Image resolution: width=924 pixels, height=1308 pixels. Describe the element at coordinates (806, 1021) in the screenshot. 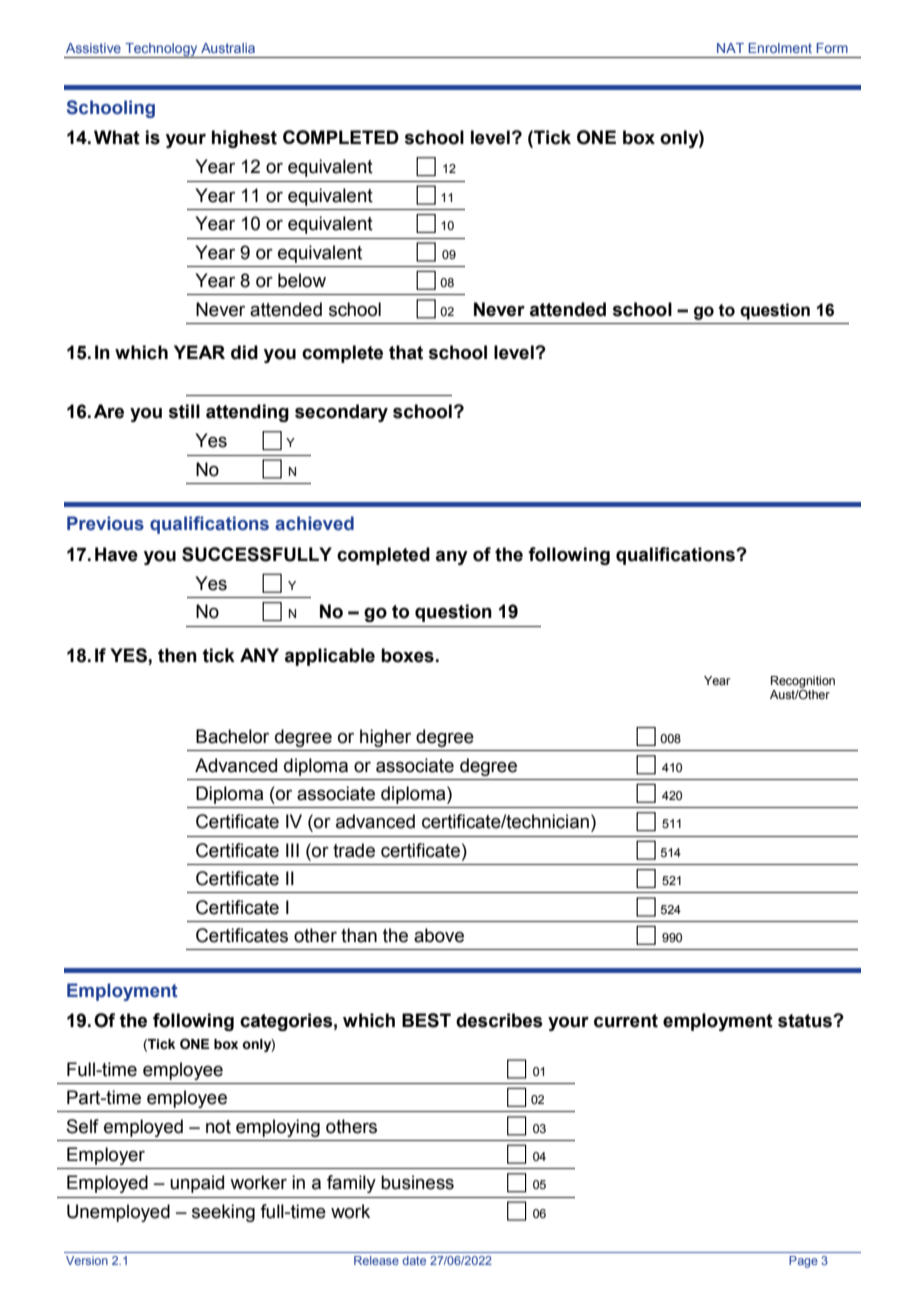

I see `status` at that location.
